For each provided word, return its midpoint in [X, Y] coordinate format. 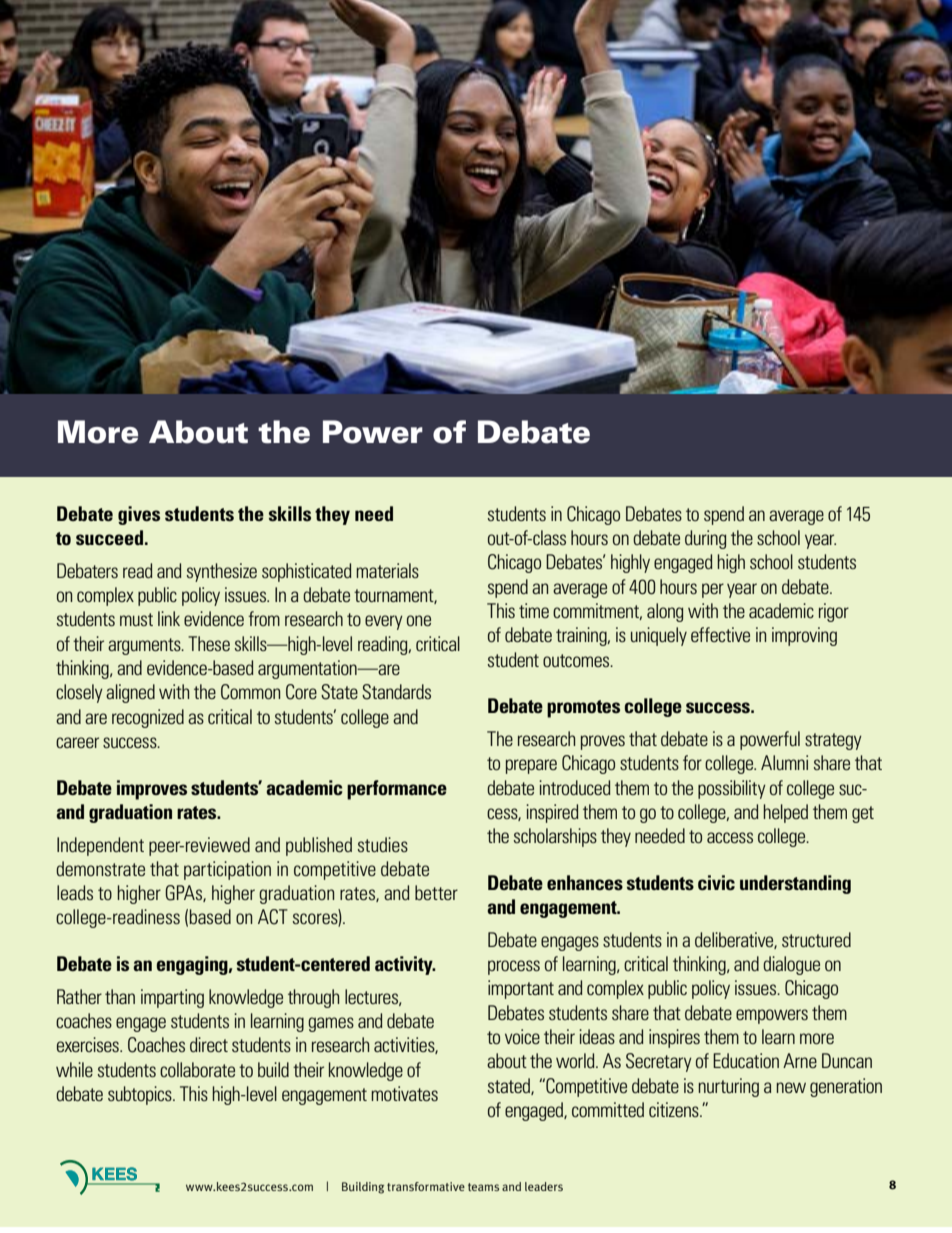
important [521, 989]
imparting [172, 998]
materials [387, 570]
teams [483, 1187]
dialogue [791, 965]
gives [139, 515]
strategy [833, 741]
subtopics [141, 1095]
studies [383, 844]
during [705, 539]
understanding [795, 884]
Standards [396, 692]
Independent [100, 846]
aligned [130, 693]
